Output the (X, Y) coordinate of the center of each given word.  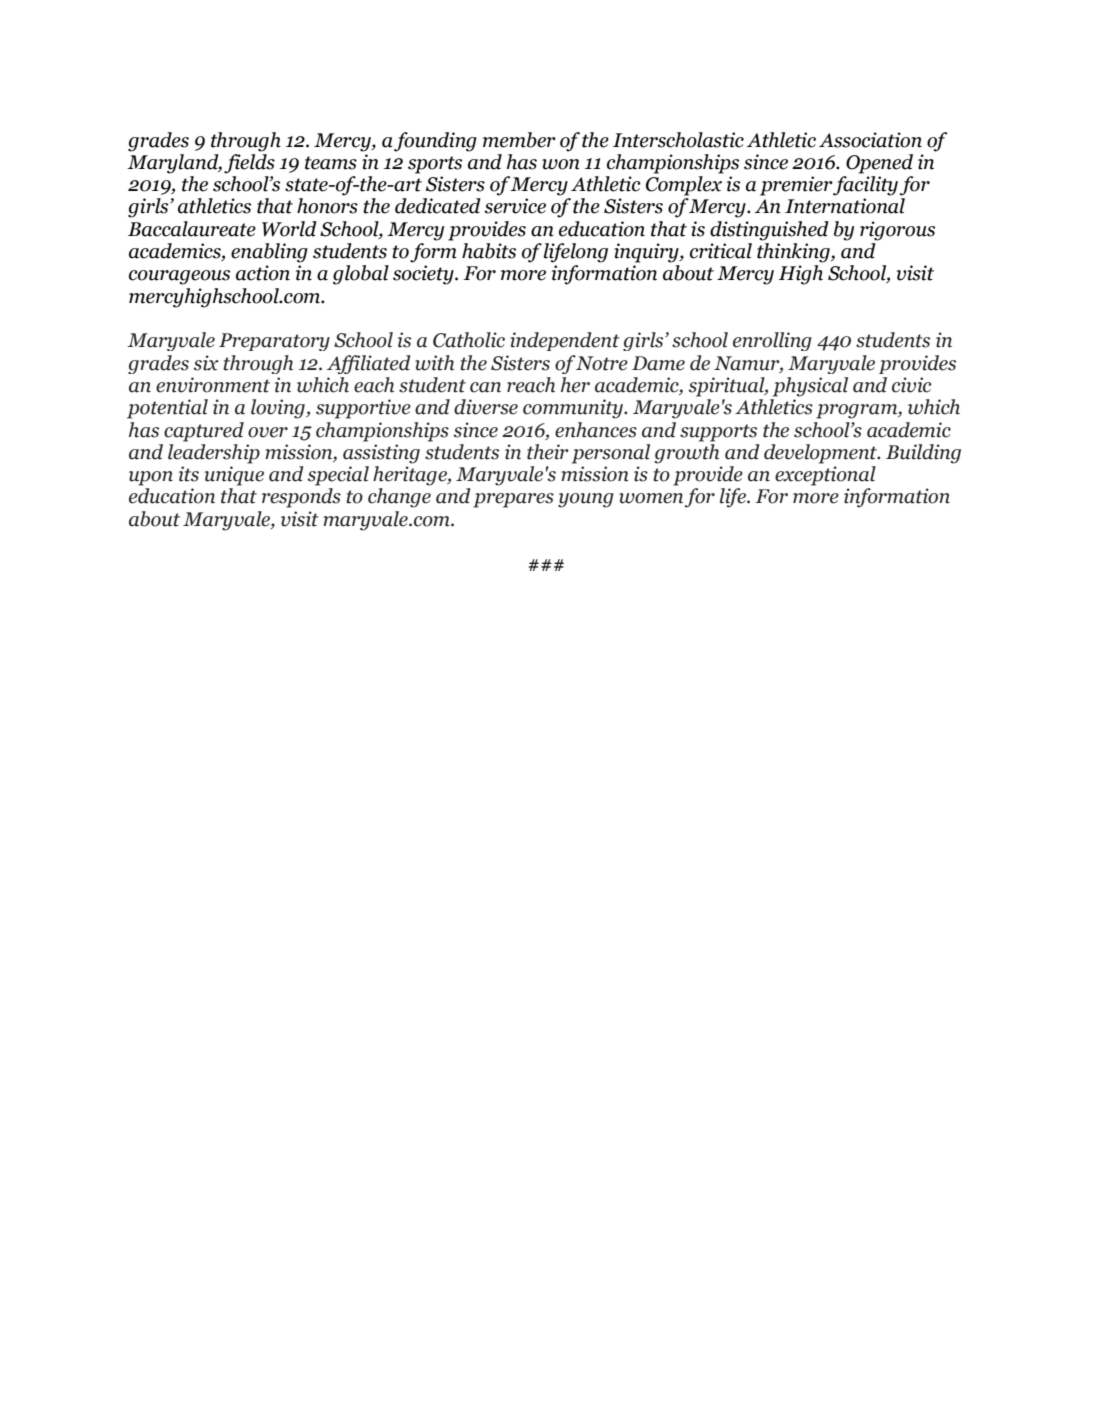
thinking (794, 253)
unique (234, 476)
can (485, 387)
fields (249, 162)
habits (489, 251)
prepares (513, 500)
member (519, 140)
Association (870, 140)
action (263, 273)
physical (810, 387)
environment (213, 385)
